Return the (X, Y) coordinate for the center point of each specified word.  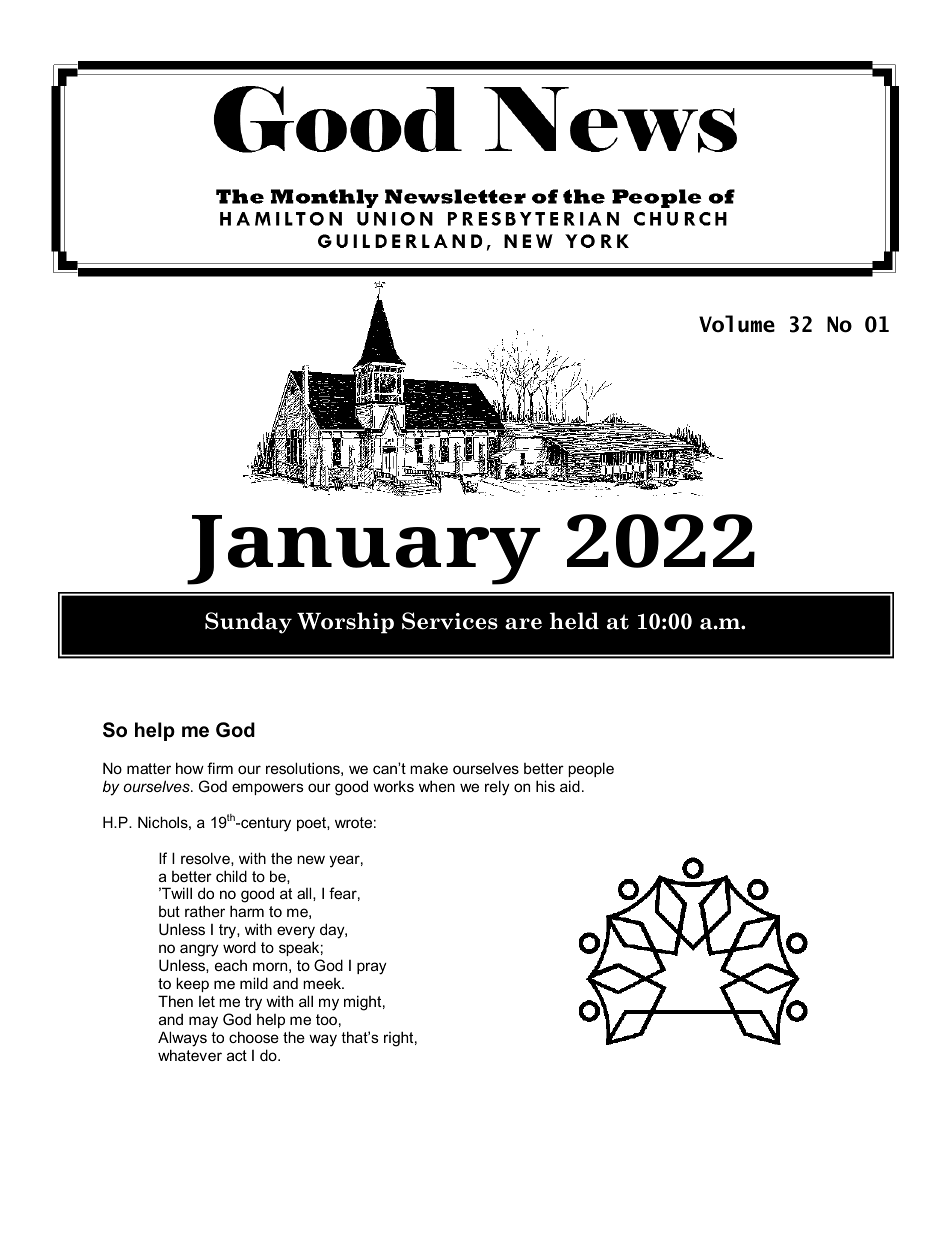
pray (372, 968)
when (437, 786)
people (591, 769)
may (203, 1022)
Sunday (248, 623)
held (574, 621)
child (231, 876)
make (429, 768)
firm (220, 768)
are (523, 624)
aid (570, 786)
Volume (737, 324)
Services (450, 621)
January (363, 550)
